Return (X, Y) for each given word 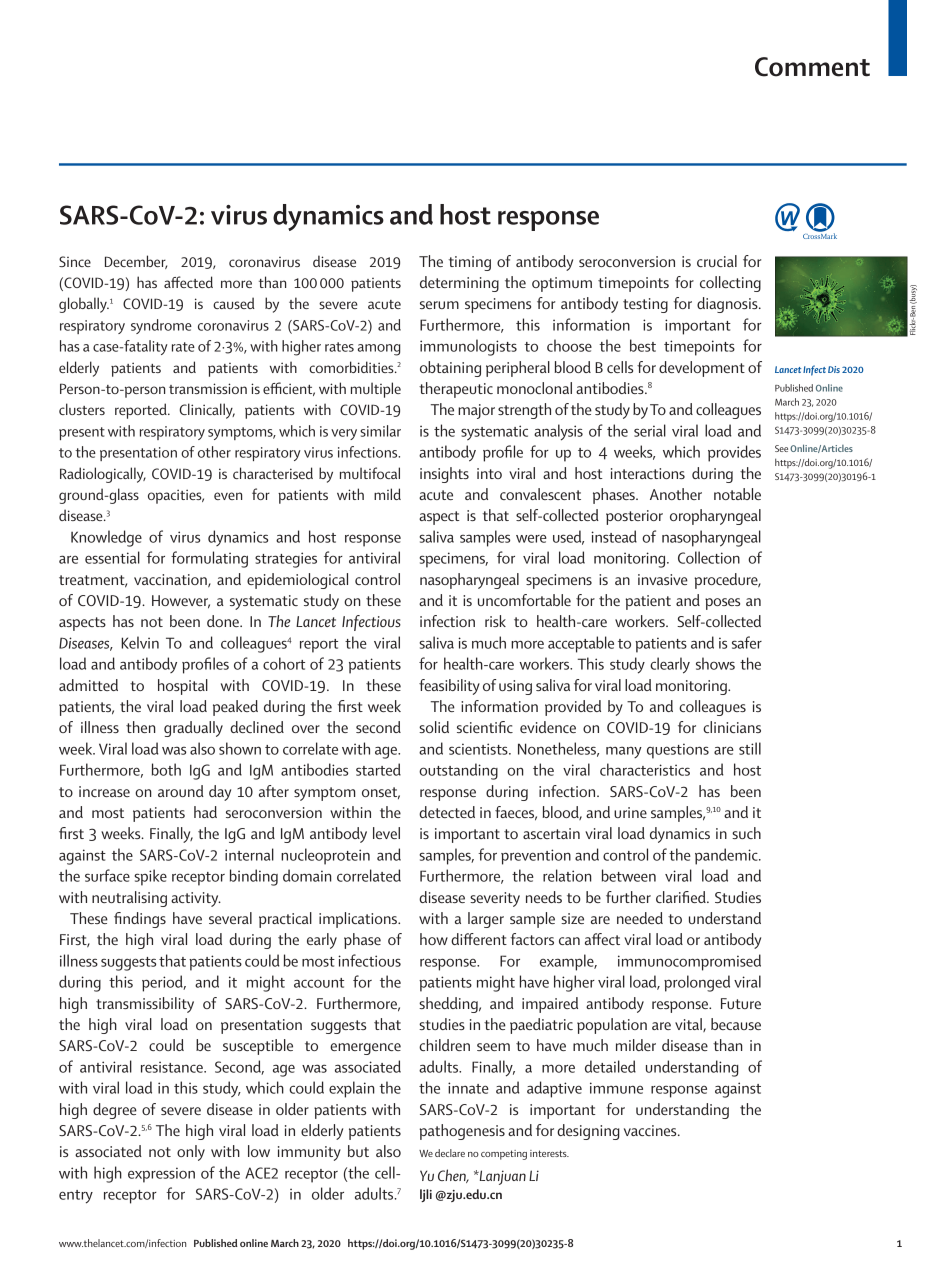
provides (734, 453)
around (181, 791)
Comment (812, 67)
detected (447, 812)
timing (469, 263)
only (191, 1153)
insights (444, 475)
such (746, 833)
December (136, 262)
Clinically (207, 411)
